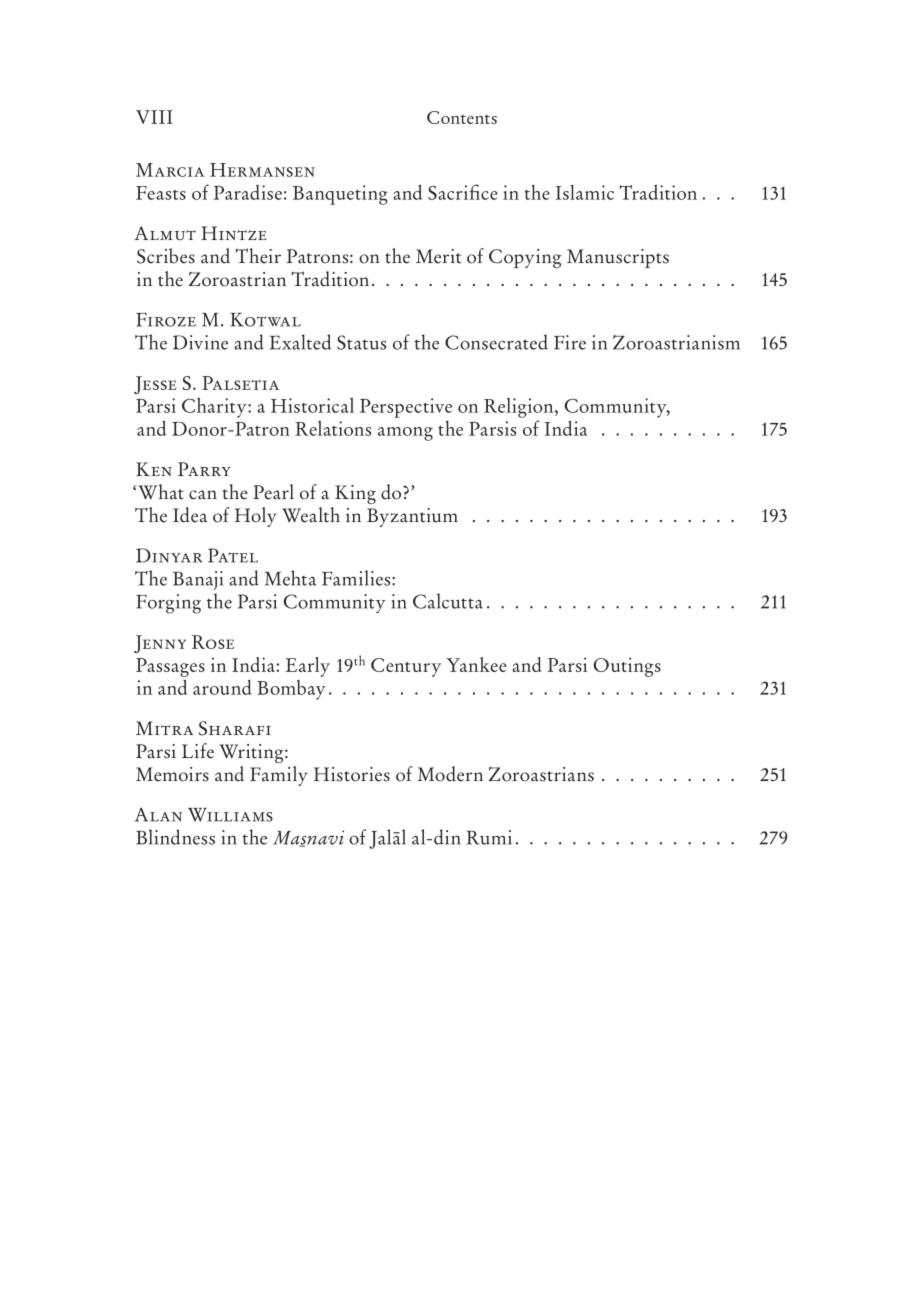 The width and height of the screenshot is (924, 1305). I want to click on Islamic, so click(584, 192).
